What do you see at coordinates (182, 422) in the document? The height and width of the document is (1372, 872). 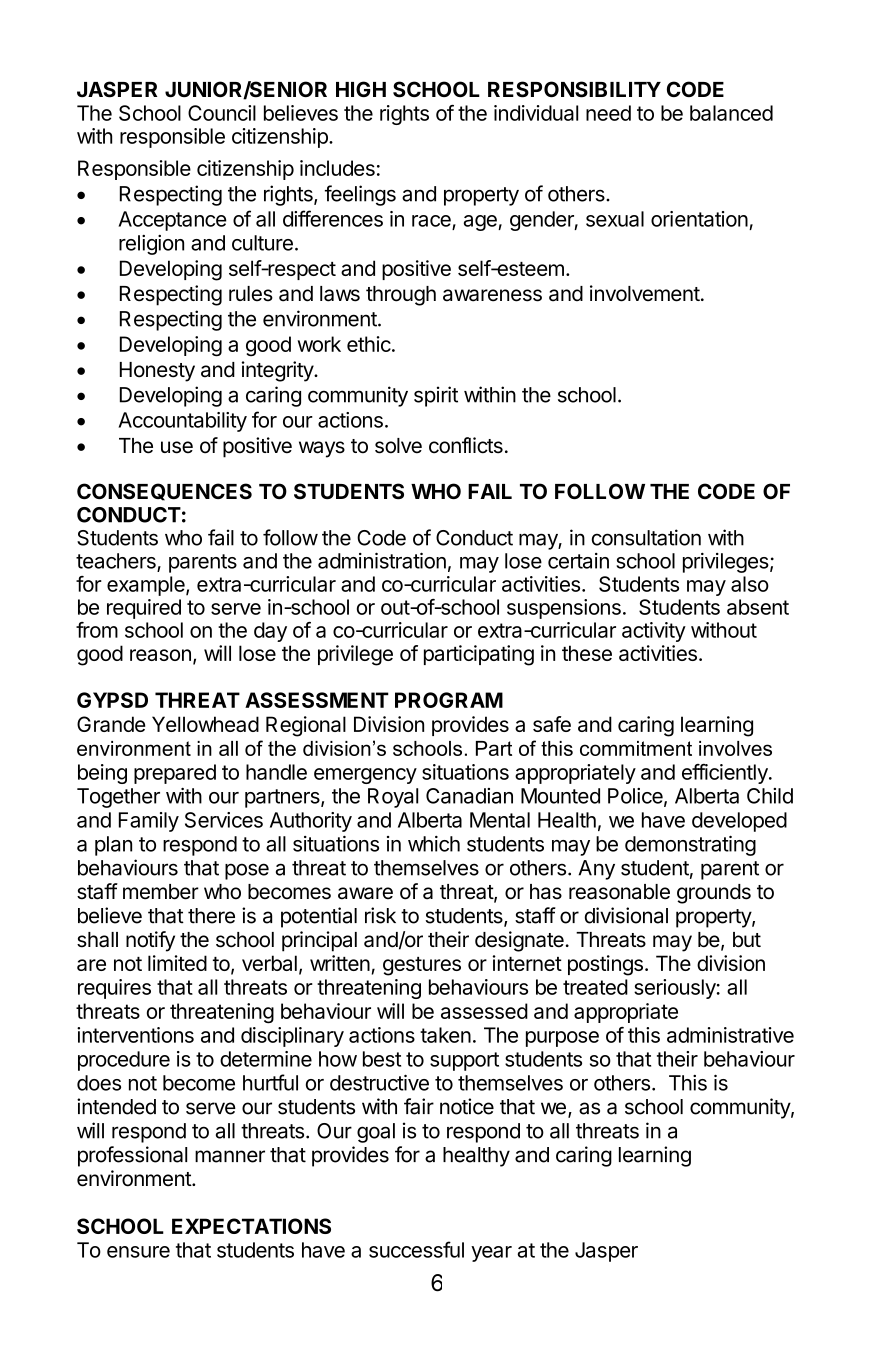 I see `Accountability` at bounding box center [182, 422].
